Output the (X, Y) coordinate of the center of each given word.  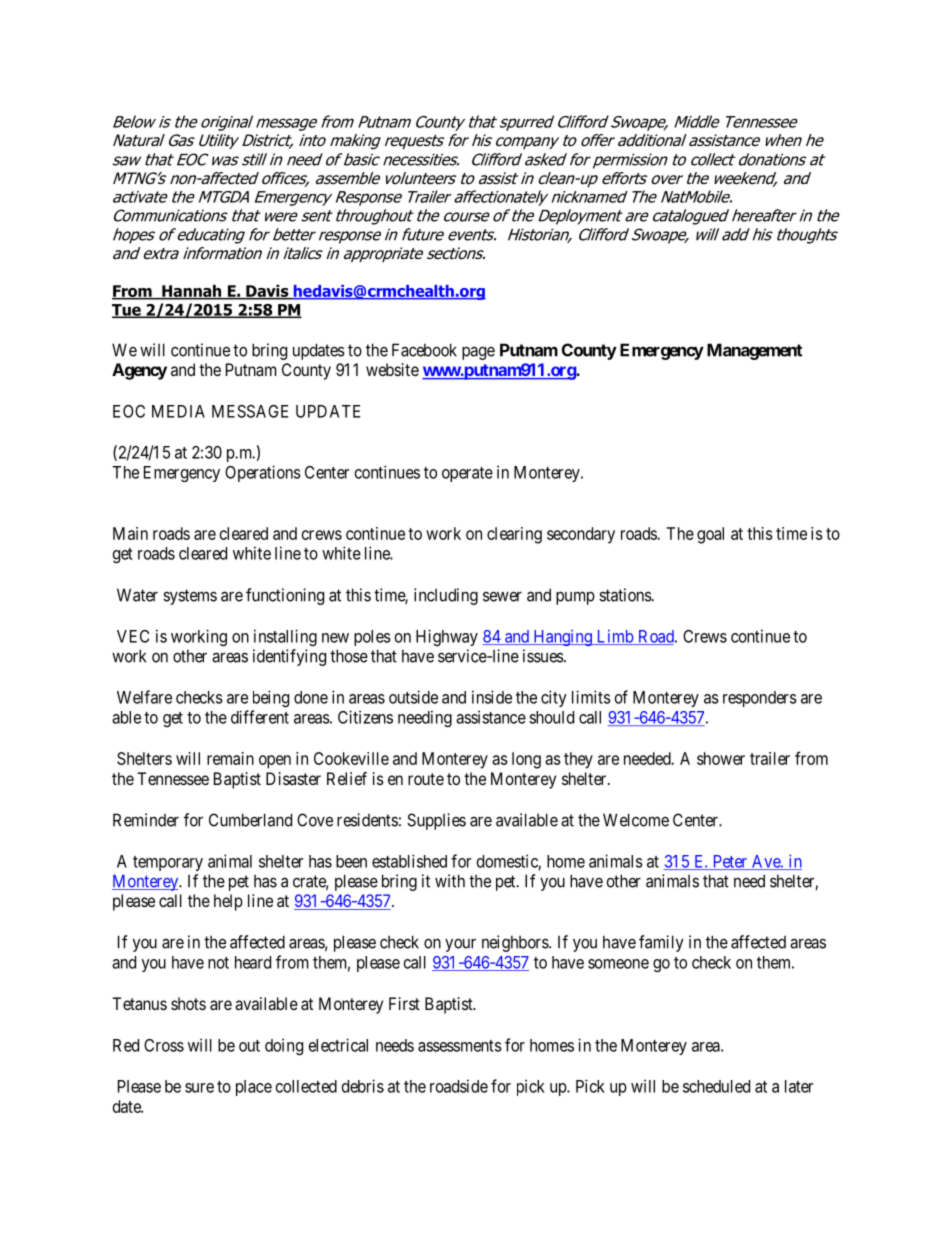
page (478, 353)
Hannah (192, 292)
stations (625, 595)
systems (190, 597)
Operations (263, 473)
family (661, 943)
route (426, 779)
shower (721, 758)
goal (710, 535)
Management (754, 351)
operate (467, 474)
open (275, 762)
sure (199, 1088)
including (446, 596)
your (460, 945)
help (228, 902)
